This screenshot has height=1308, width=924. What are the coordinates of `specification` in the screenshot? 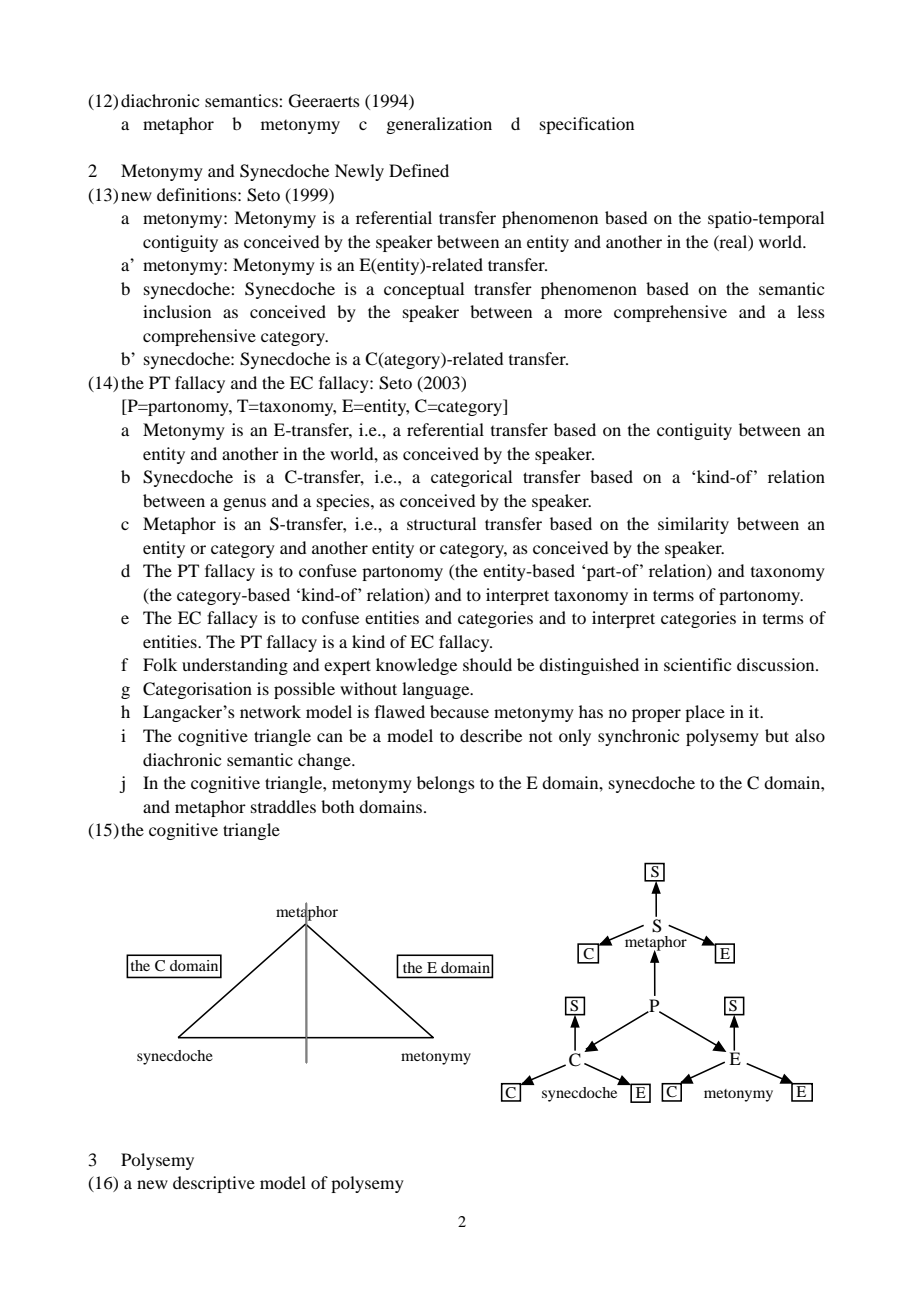 It's located at (587, 125).
